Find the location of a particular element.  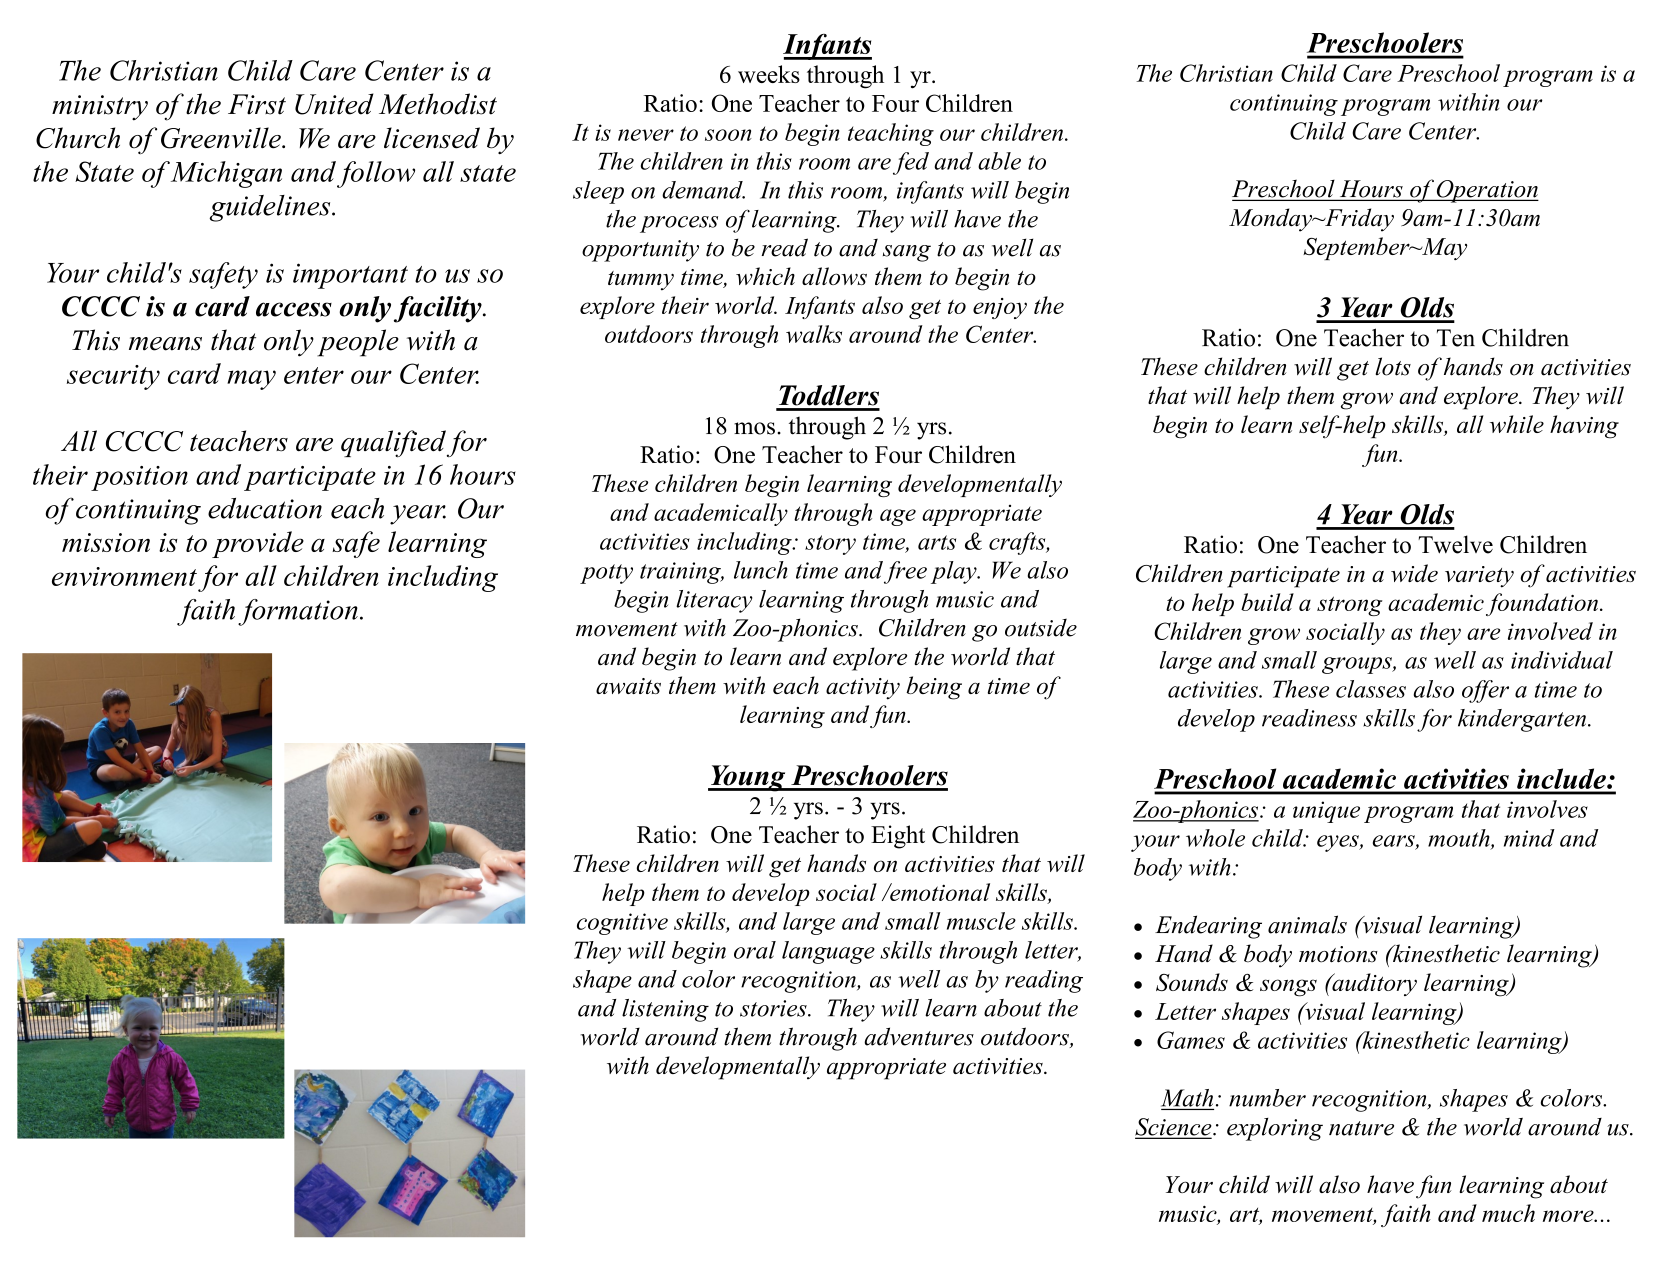

cognitive is located at coordinates (622, 924).
